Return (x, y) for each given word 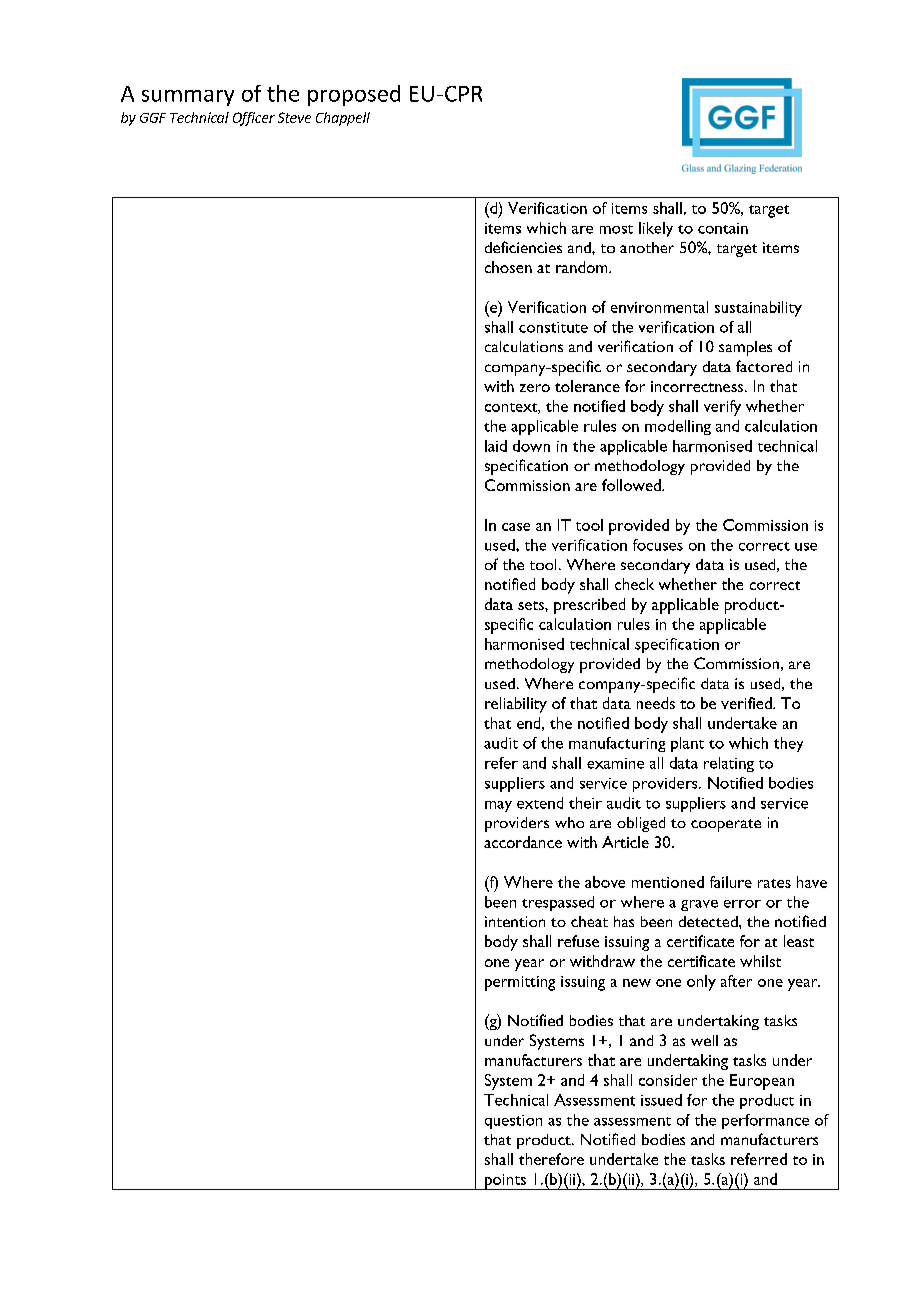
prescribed (589, 606)
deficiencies (523, 247)
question (513, 1122)
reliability (516, 705)
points (505, 1182)
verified (747, 703)
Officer (254, 119)
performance (765, 1121)
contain (723, 228)
